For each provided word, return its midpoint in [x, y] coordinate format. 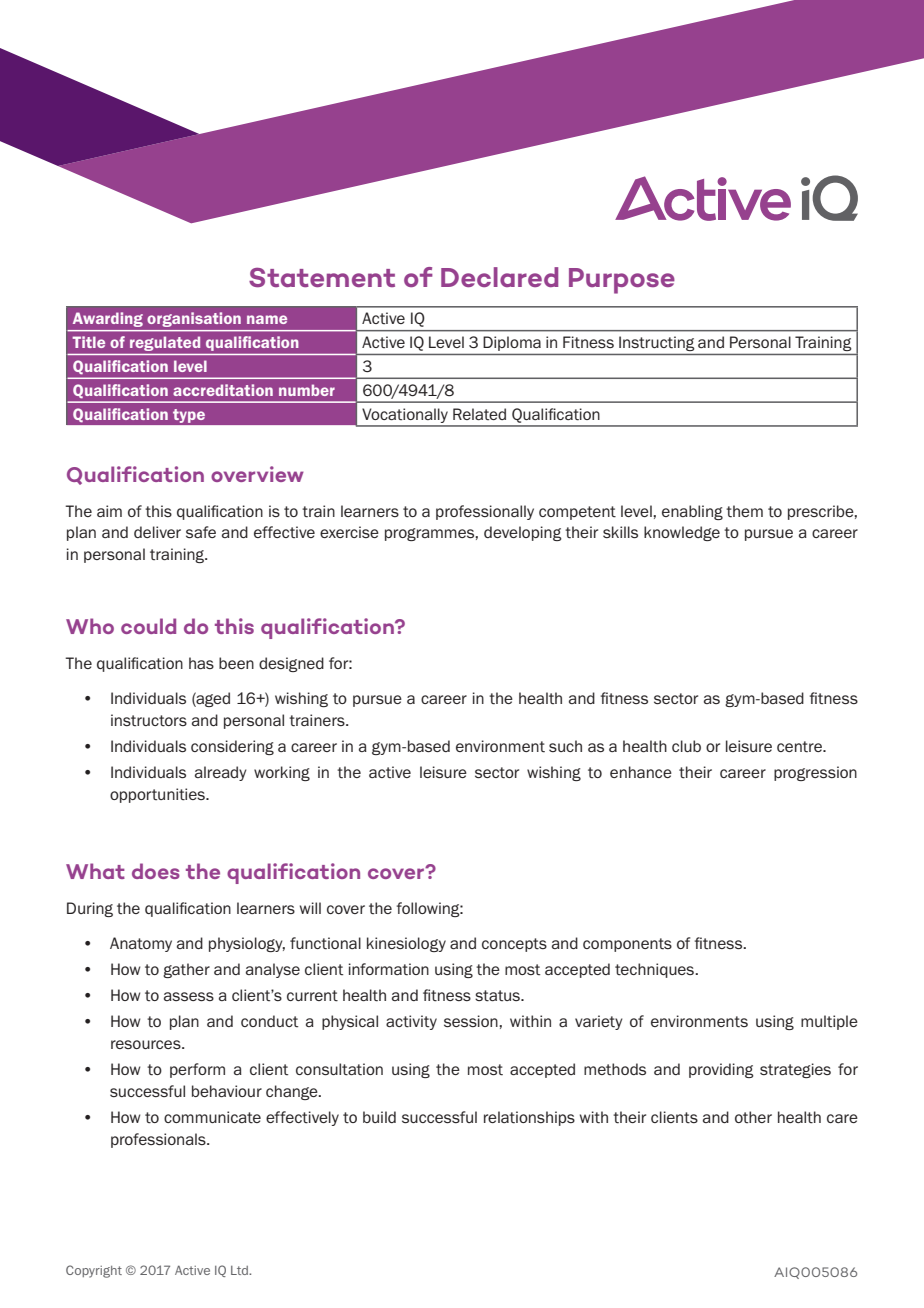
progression [815, 773]
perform [197, 1070]
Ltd [240, 1270]
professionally [485, 512]
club [686, 746]
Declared [499, 277]
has [201, 663]
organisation [194, 319]
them [744, 511]
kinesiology [406, 944]
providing [721, 1070]
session [472, 1021]
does [156, 871]
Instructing [656, 343]
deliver [157, 532]
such [565, 746]
